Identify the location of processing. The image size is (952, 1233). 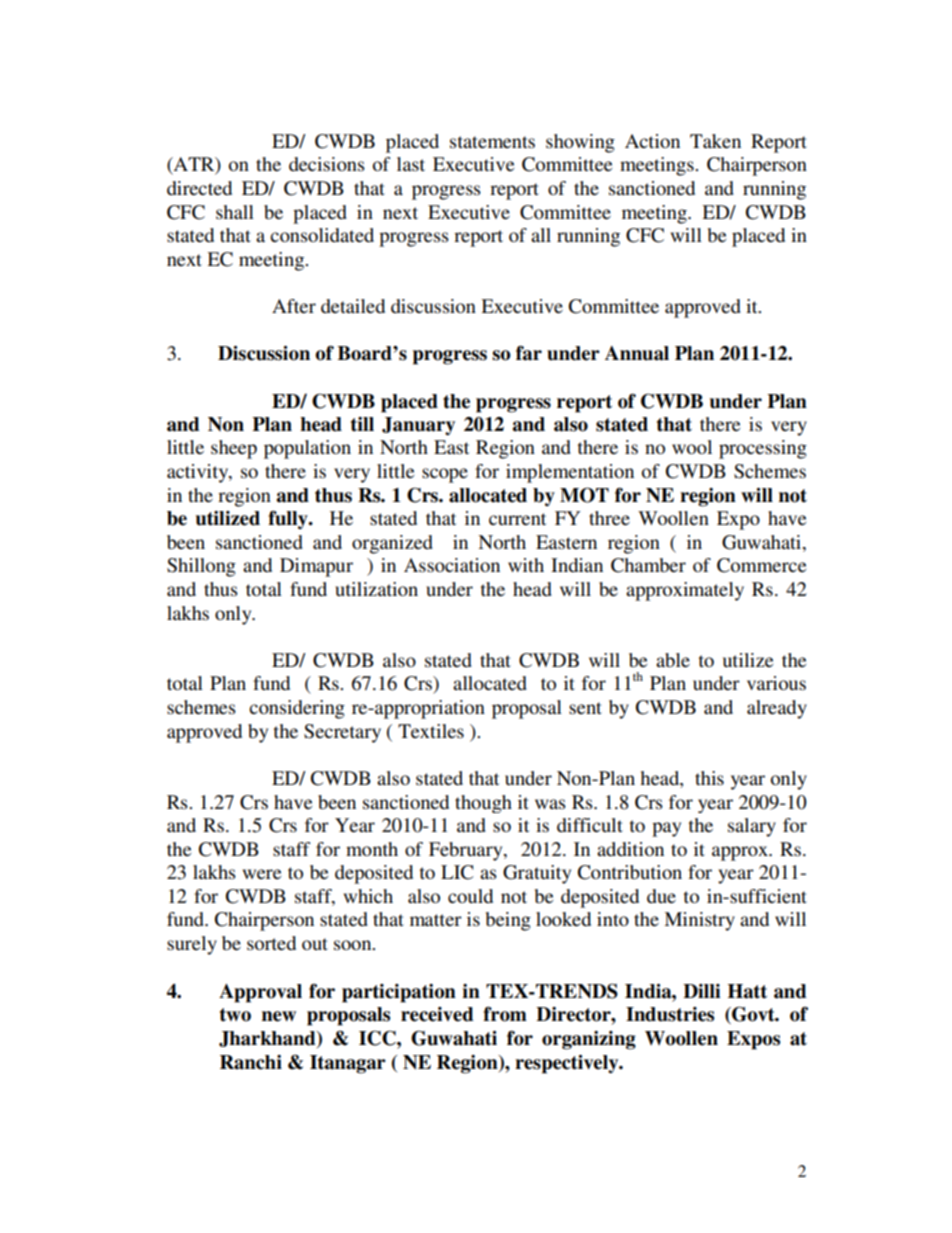
(763, 449).
